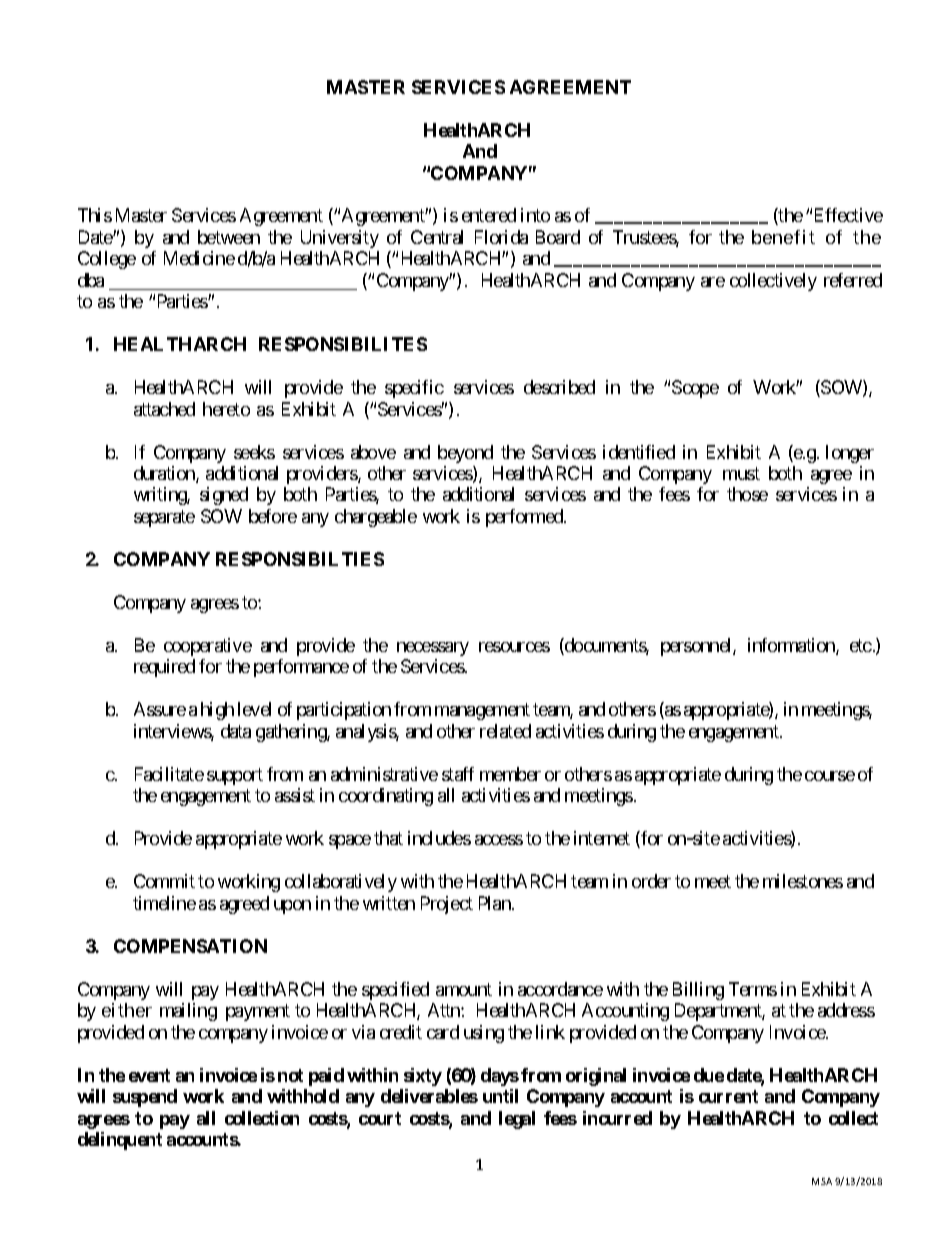 The image size is (952, 1233). What do you see at coordinates (160, 709) in the screenshot?
I see `Assure` at bounding box center [160, 709].
